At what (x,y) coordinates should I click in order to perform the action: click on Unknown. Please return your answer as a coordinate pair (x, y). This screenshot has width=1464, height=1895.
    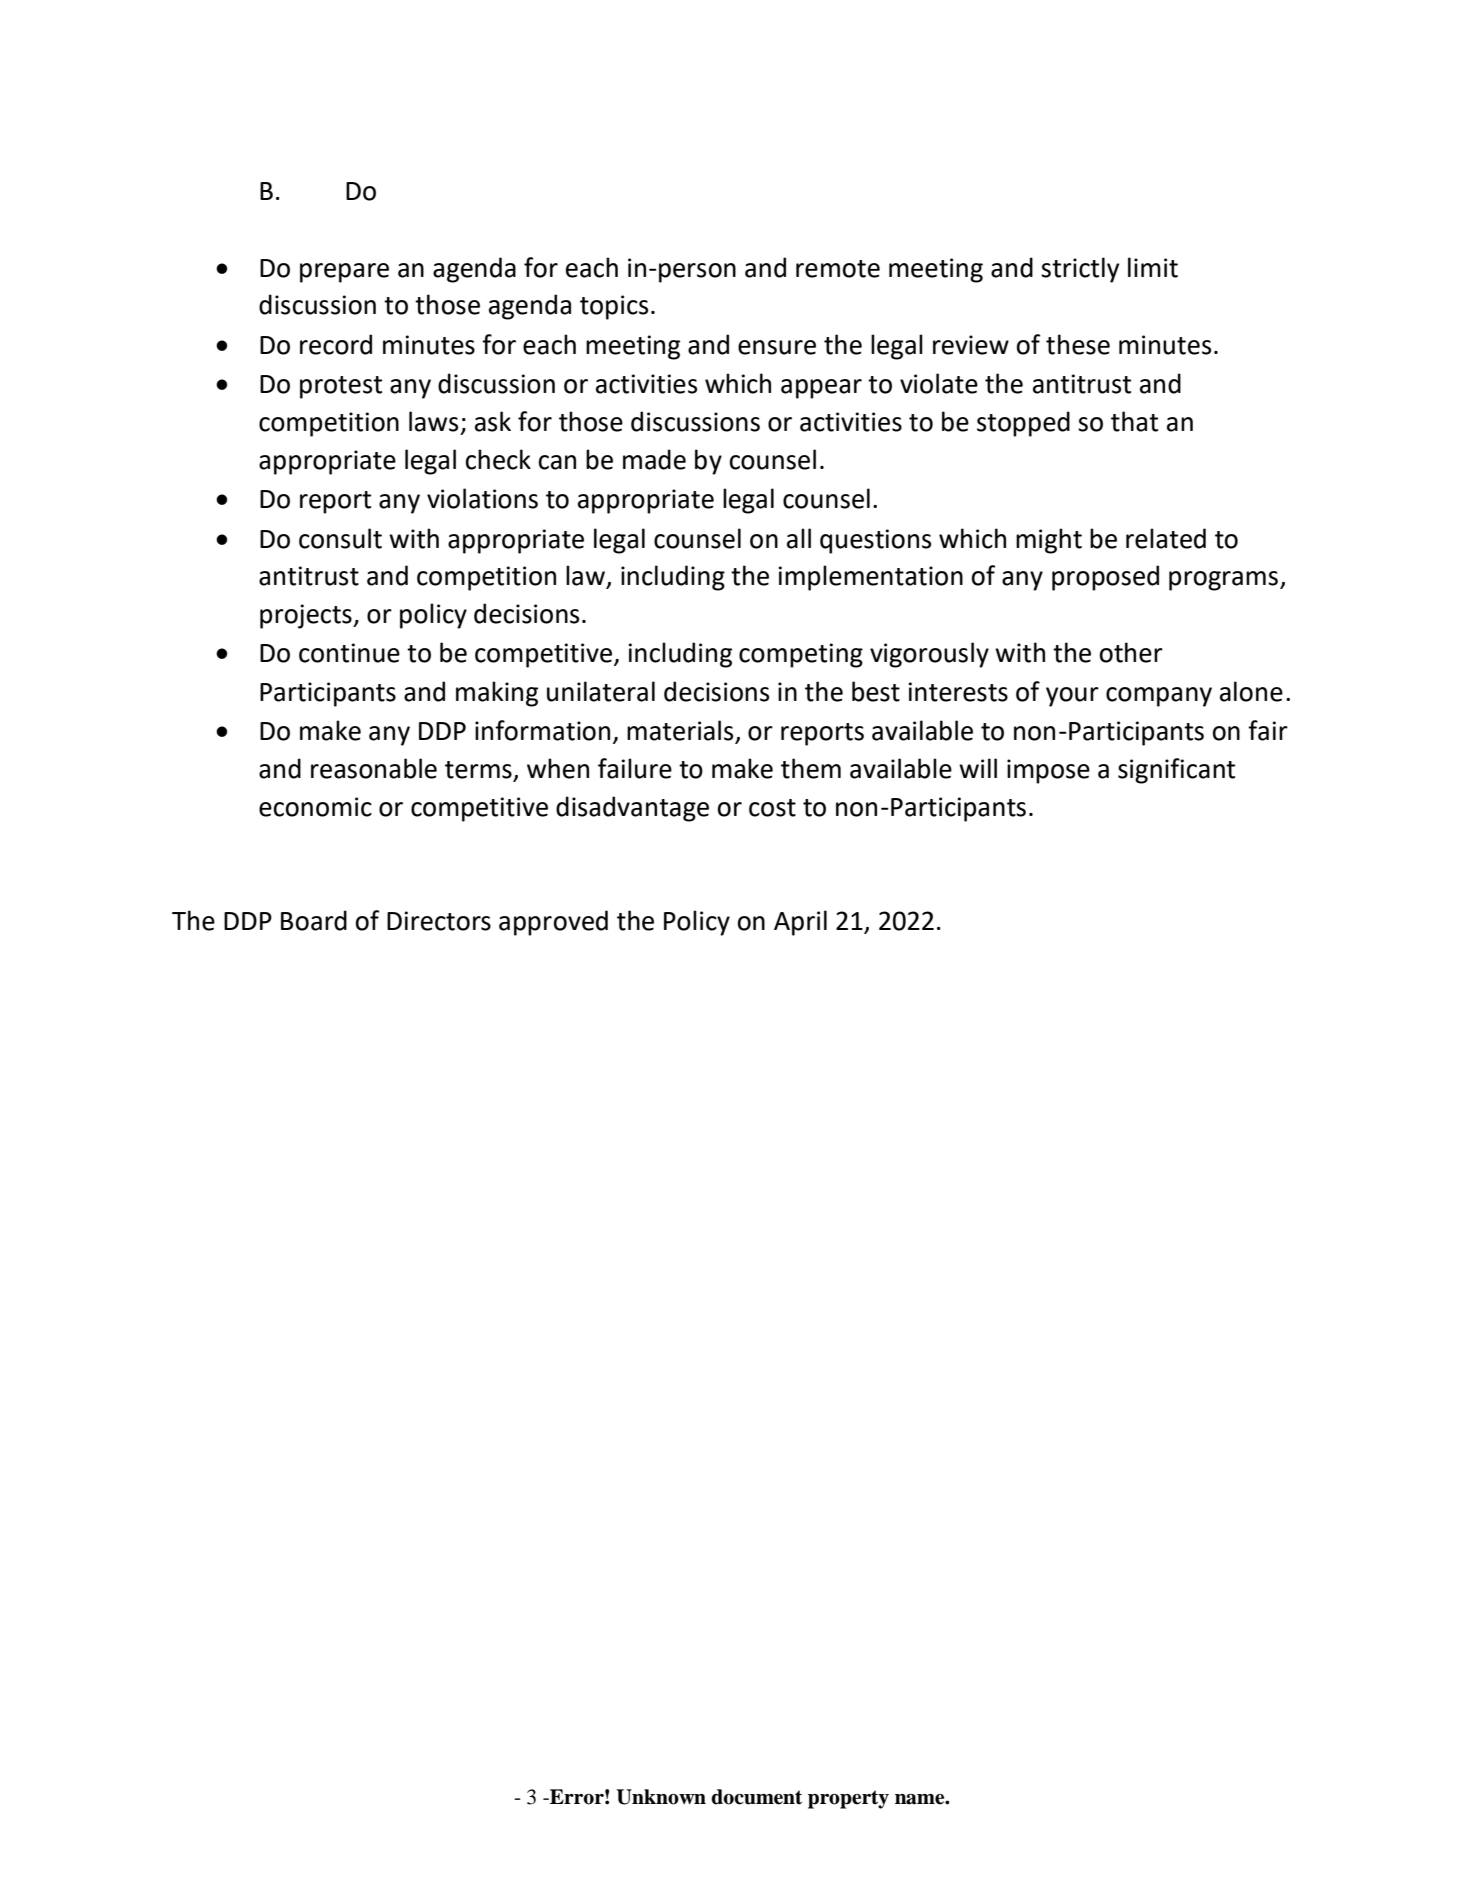
    Looking at the image, I should click on (661, 1797).
